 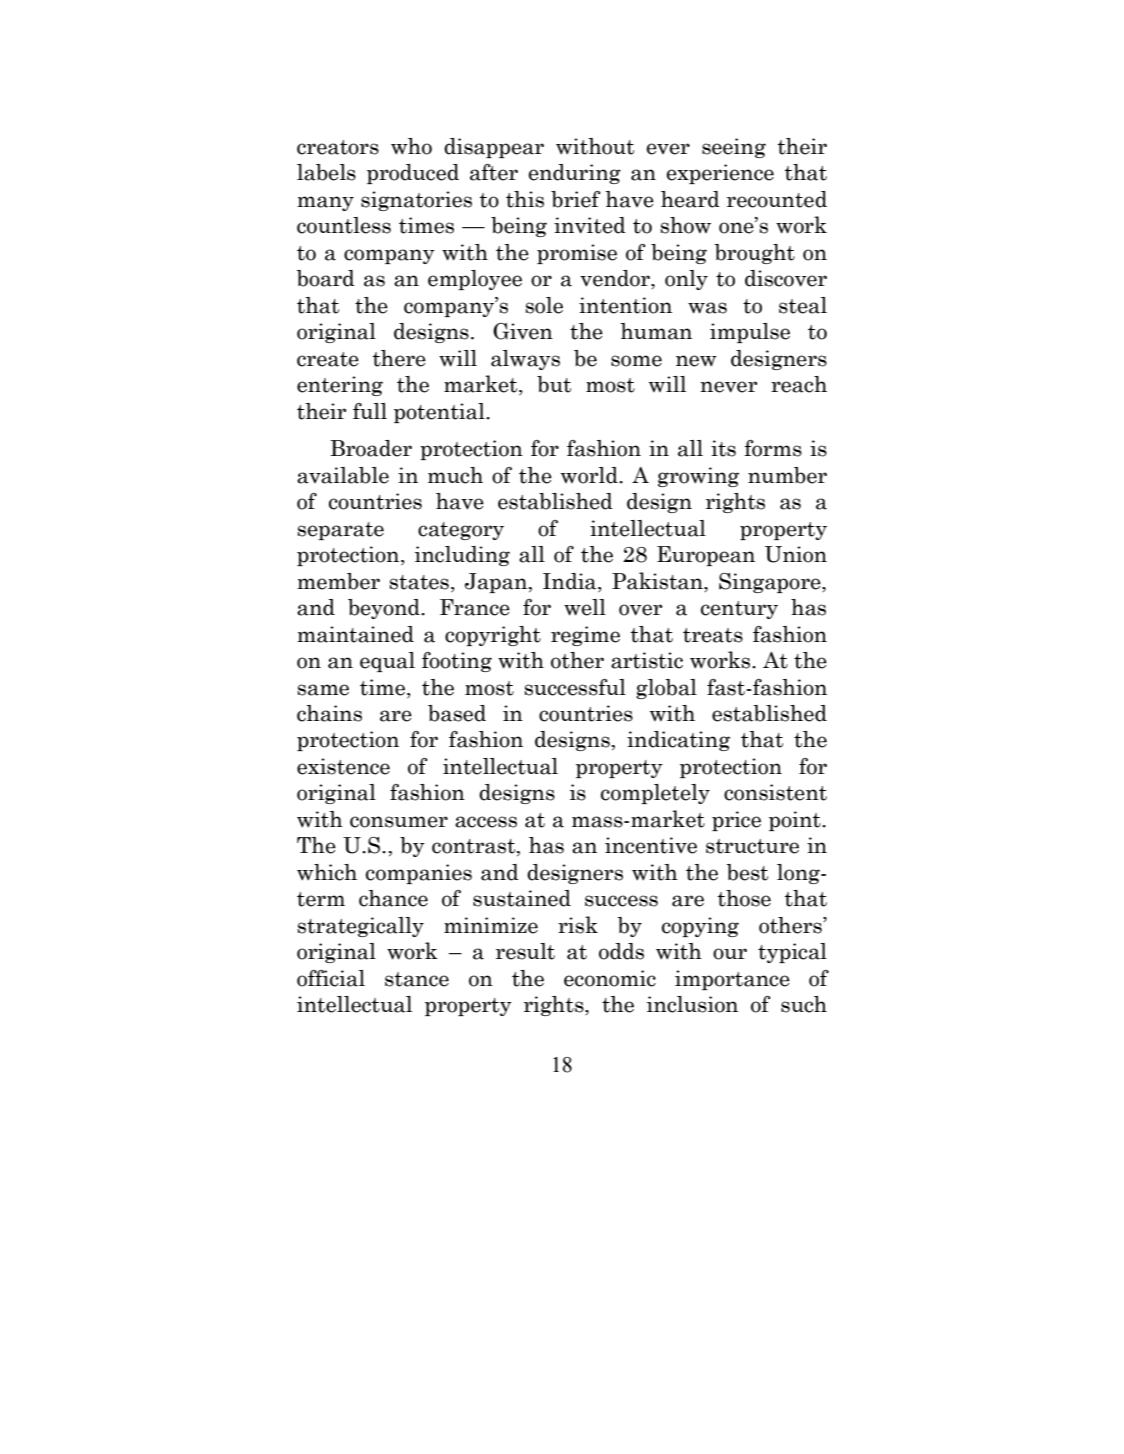 I want to click on chains, so click(x=329, y=713).
